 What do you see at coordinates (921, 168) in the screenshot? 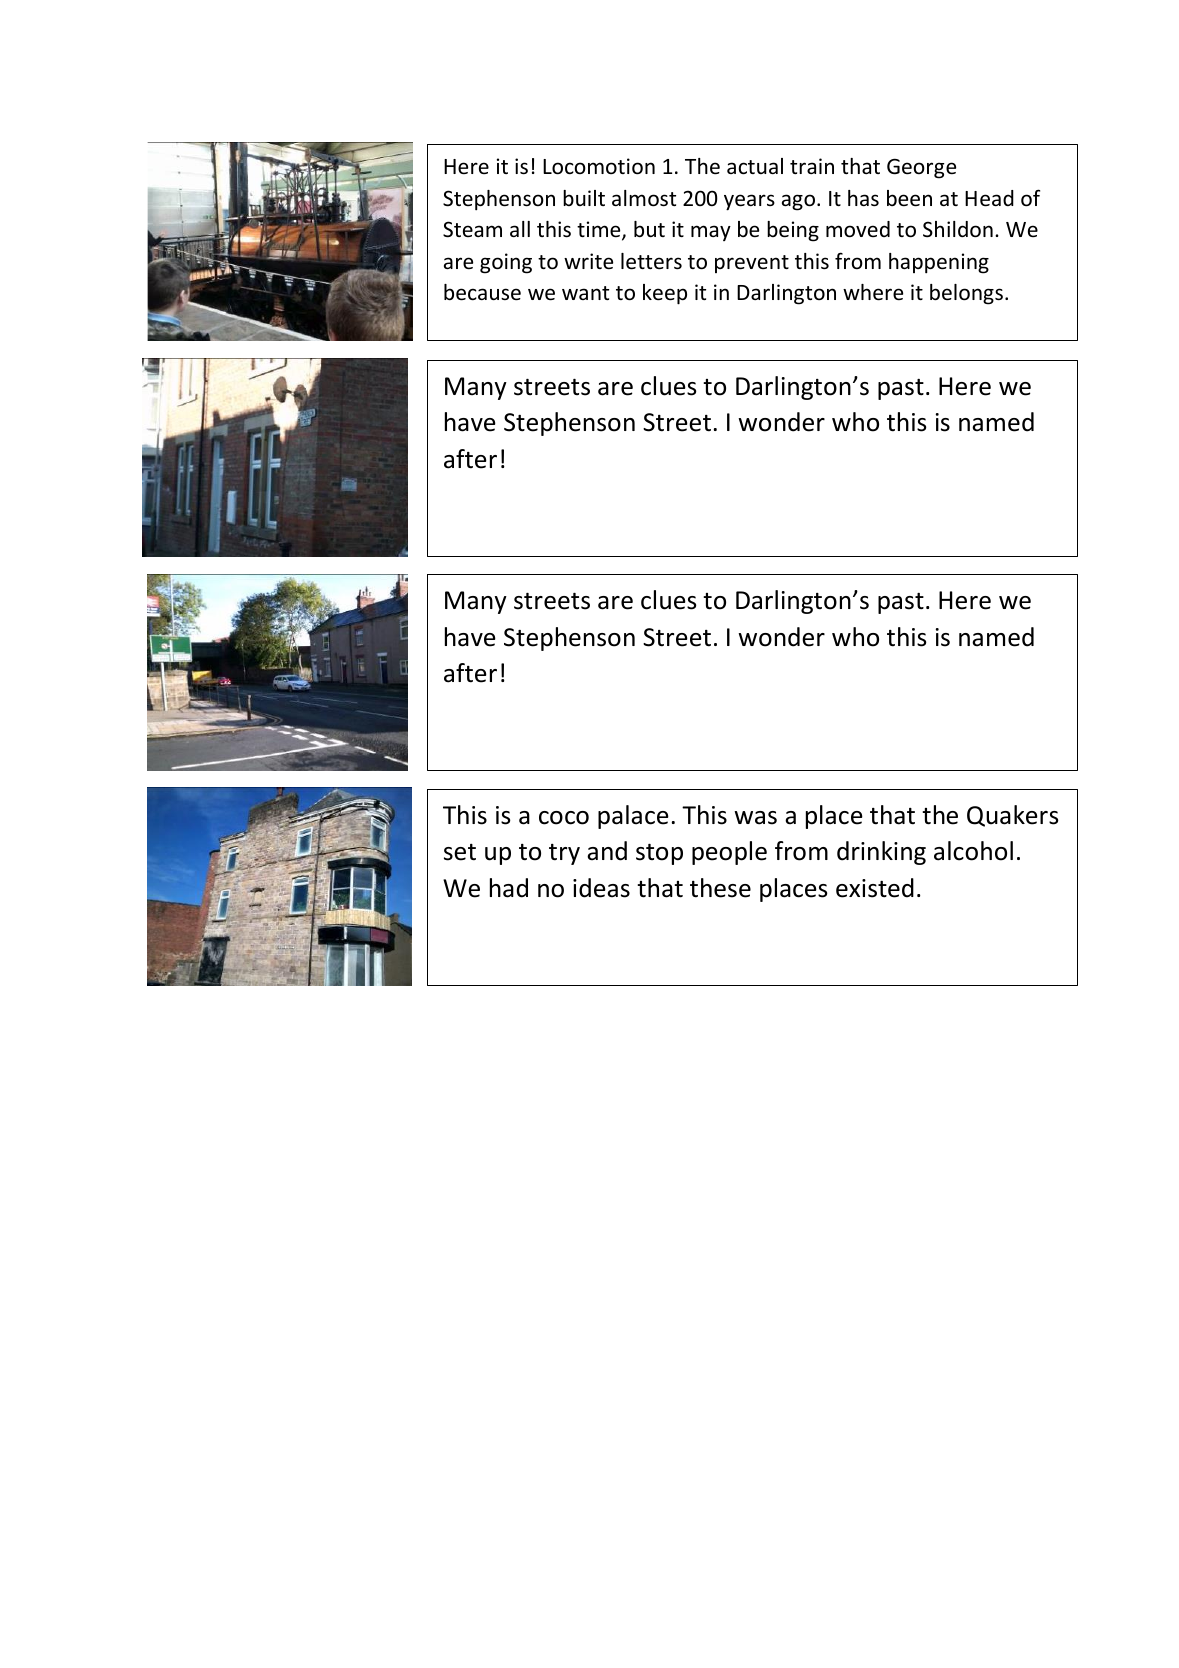
I see `George` at bounding box center [921, 168].
